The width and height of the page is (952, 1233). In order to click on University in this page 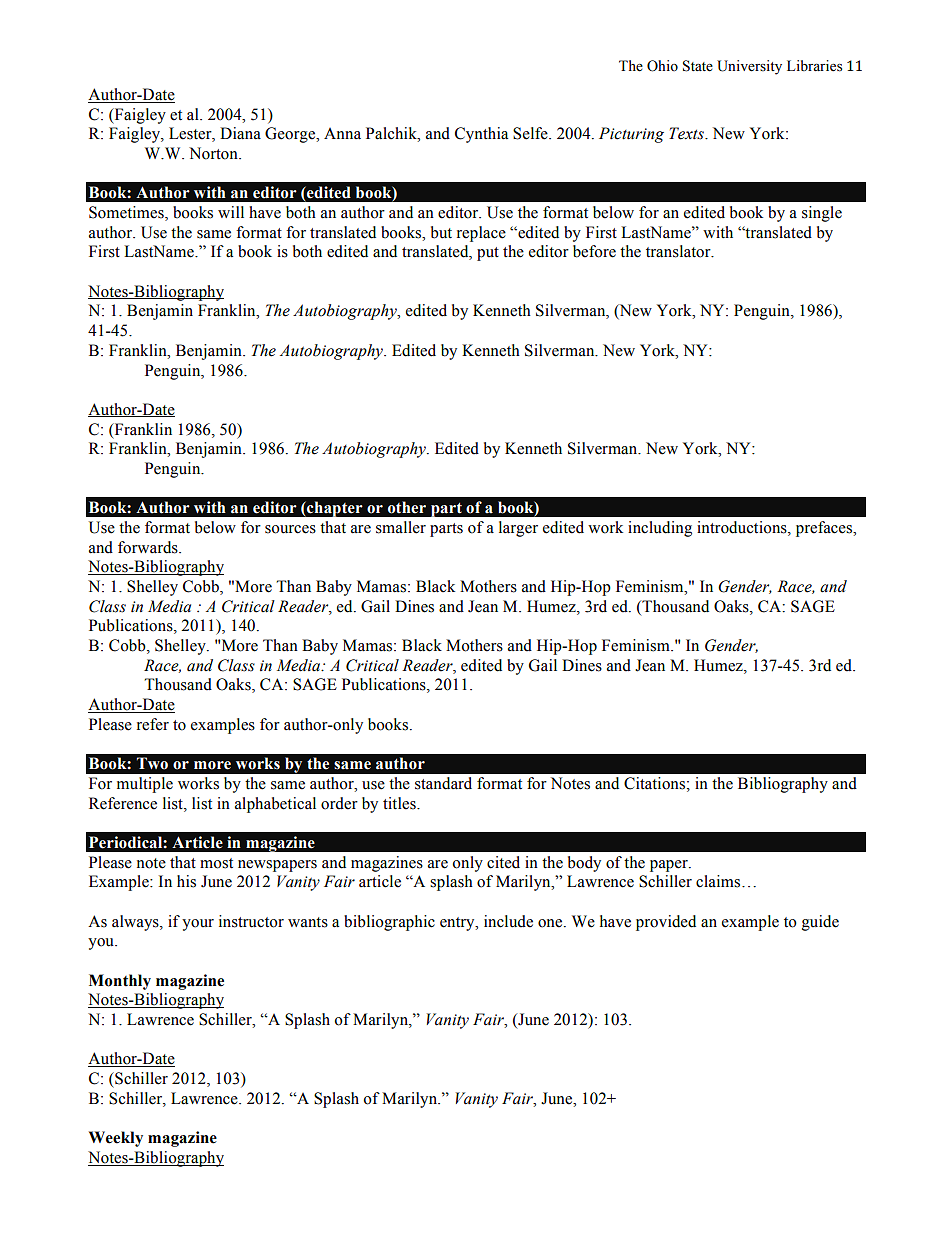, I will do `click(749, 67)`.
